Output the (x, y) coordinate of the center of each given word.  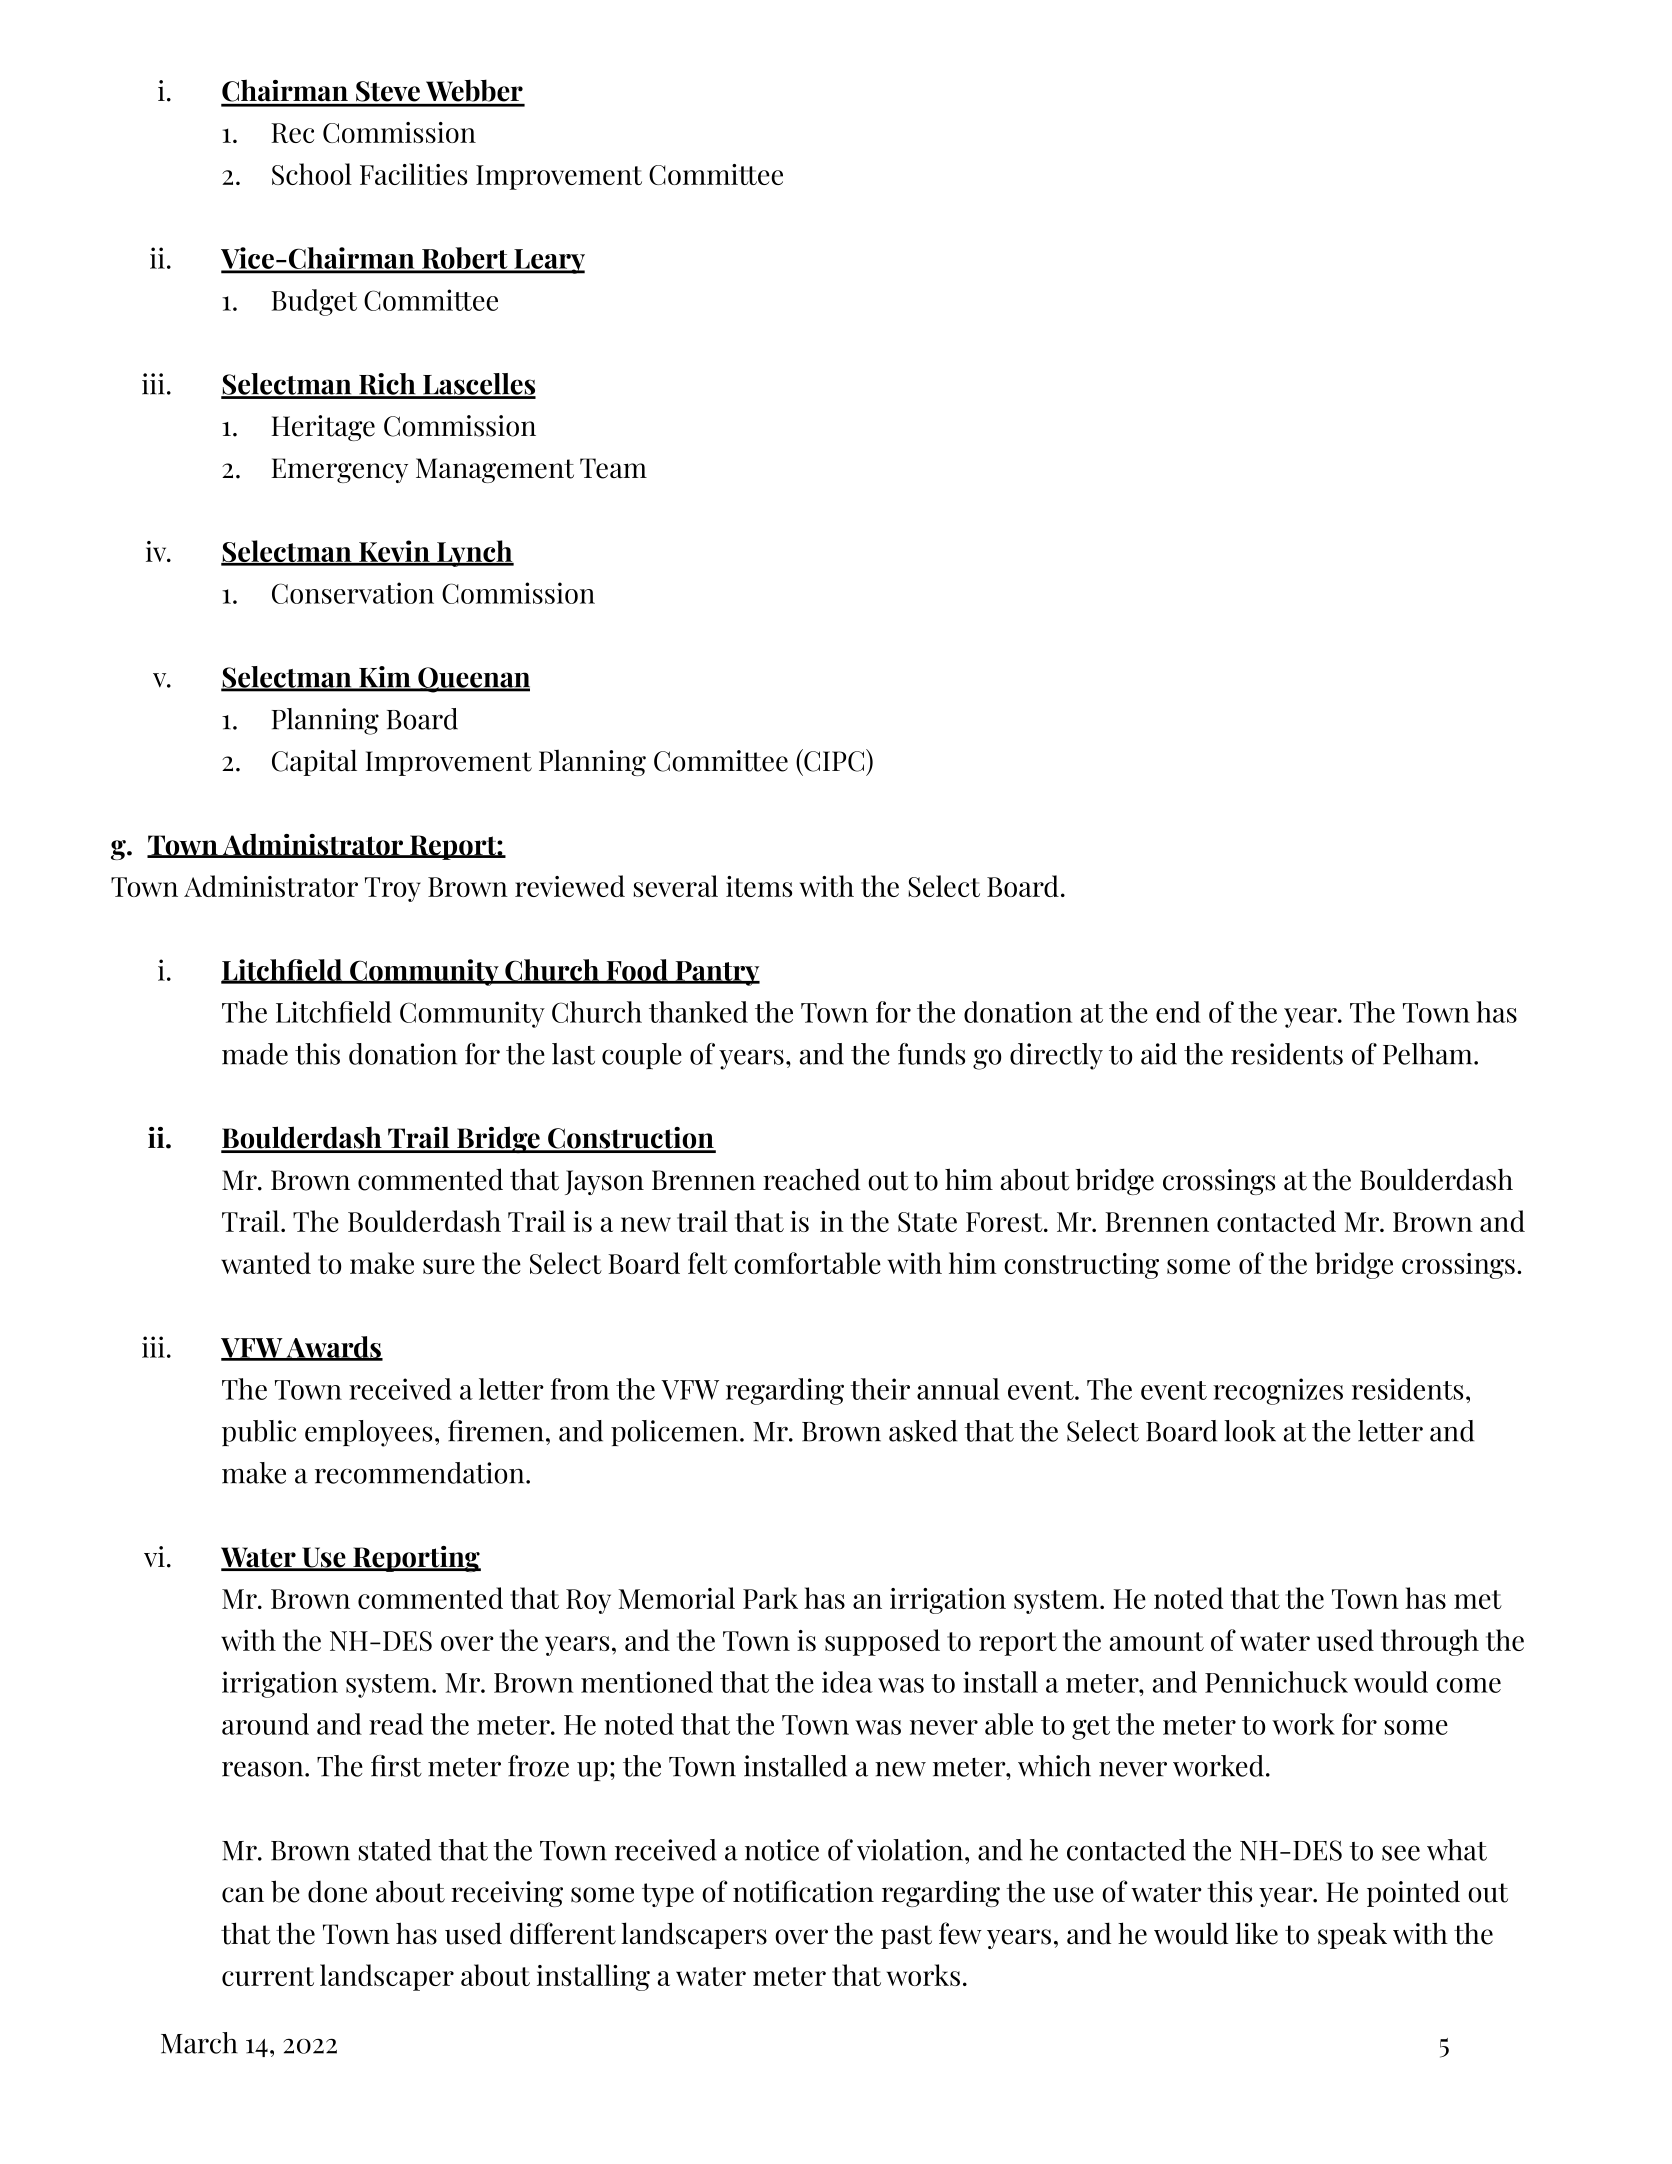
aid (1159, 1054)
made (255, 1054)
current (268, 1976)
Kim (385, 678)
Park (770, 1598)
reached (811, 1179)
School (312, 174)
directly (1056, 1056)
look (1250, 1431)
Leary (548, 261)
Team (613, 468)
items (759, 886)
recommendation (421, 1473)
